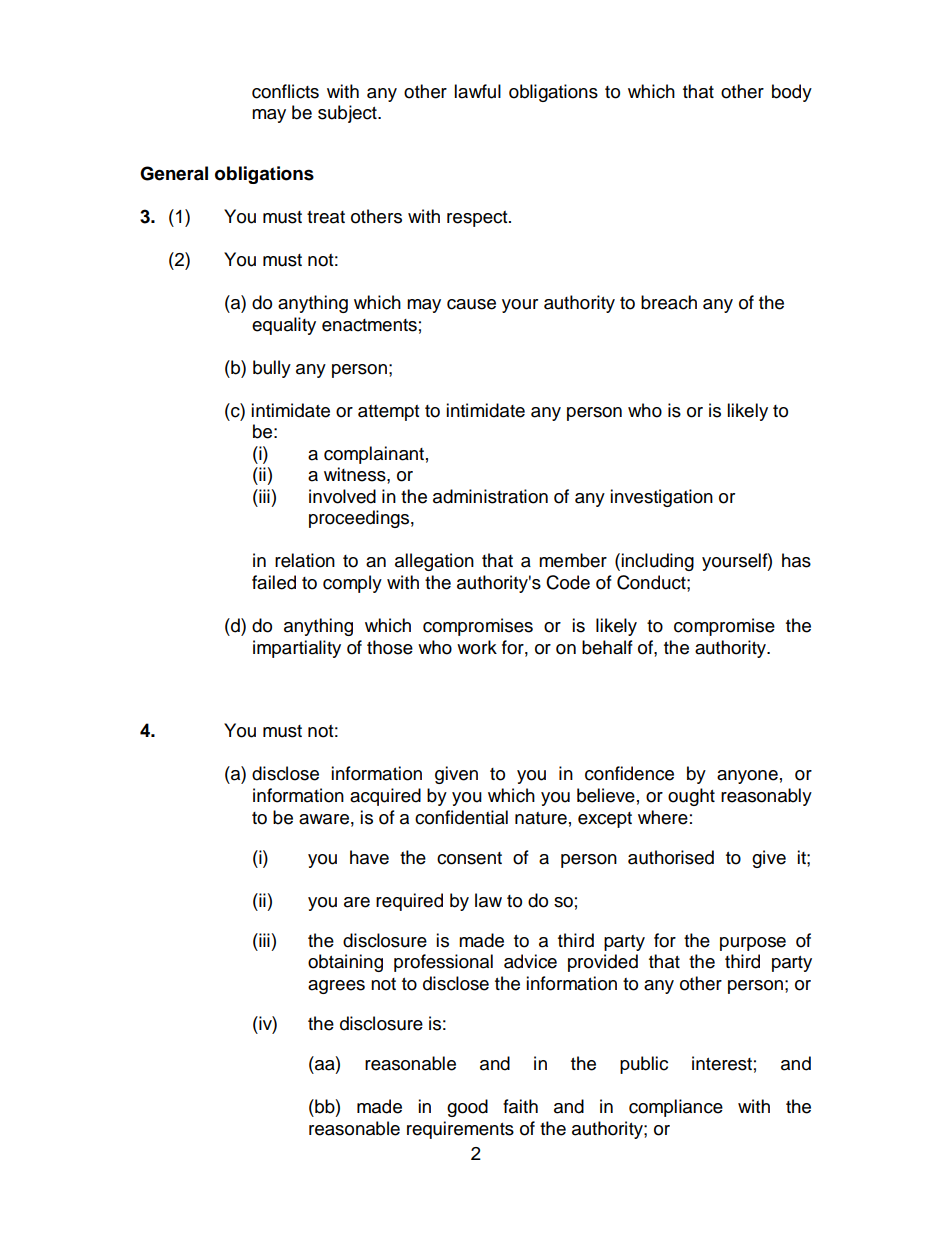 The image size is (952, 1233). What do you see at coordinates (274, 582) in the screenshot?
I see `failed` at bounding box center [274, 582].
